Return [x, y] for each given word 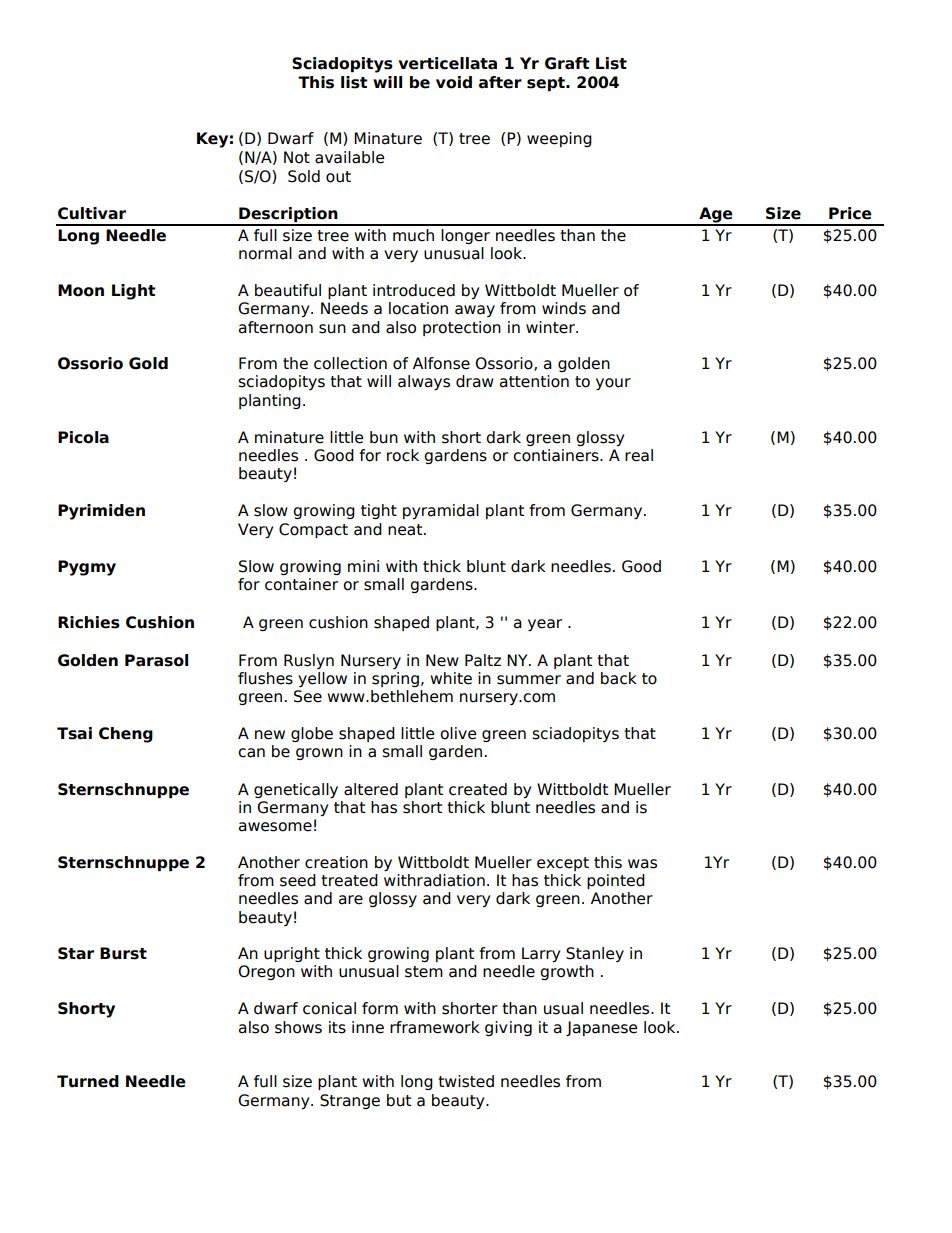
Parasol [156, 660]
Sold [304, 176]
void [454, 82]
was [642, 864]
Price [850, 213]
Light [134, 292]
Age [716, 216]
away [475, 311]
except [563, 864]
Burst [123, 953]
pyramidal [441, 511]
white [451, 678]
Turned [88, 1081]
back [619, 678]
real [639, 455]
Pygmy [87, 568]
